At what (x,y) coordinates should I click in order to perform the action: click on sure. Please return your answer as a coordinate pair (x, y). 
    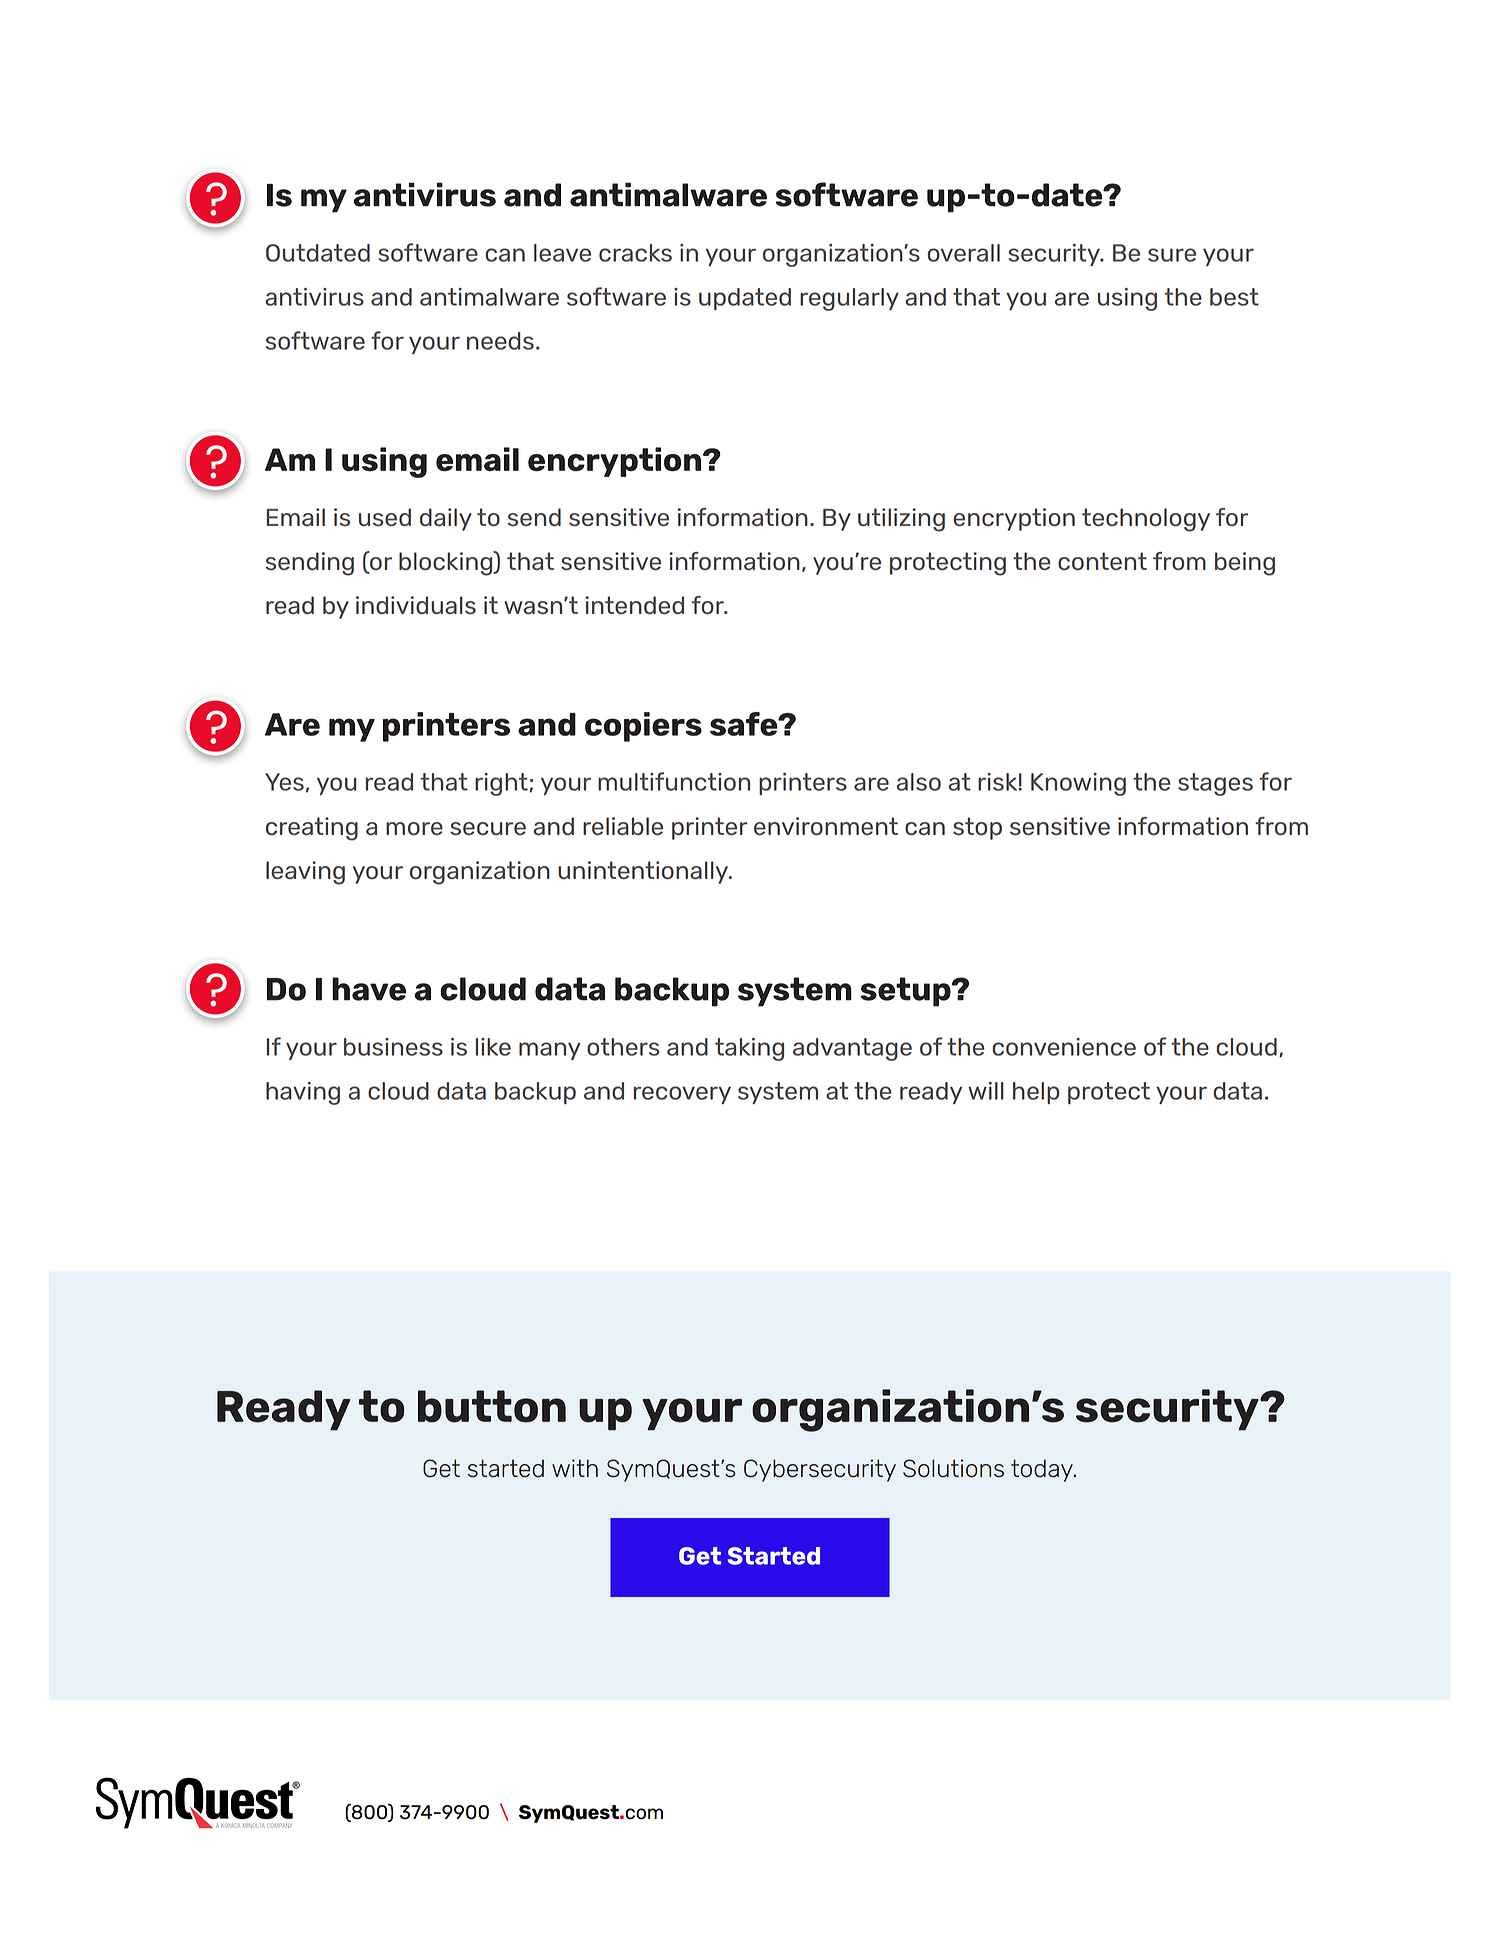
    Looking at the image, I should click on (1172, 255).
